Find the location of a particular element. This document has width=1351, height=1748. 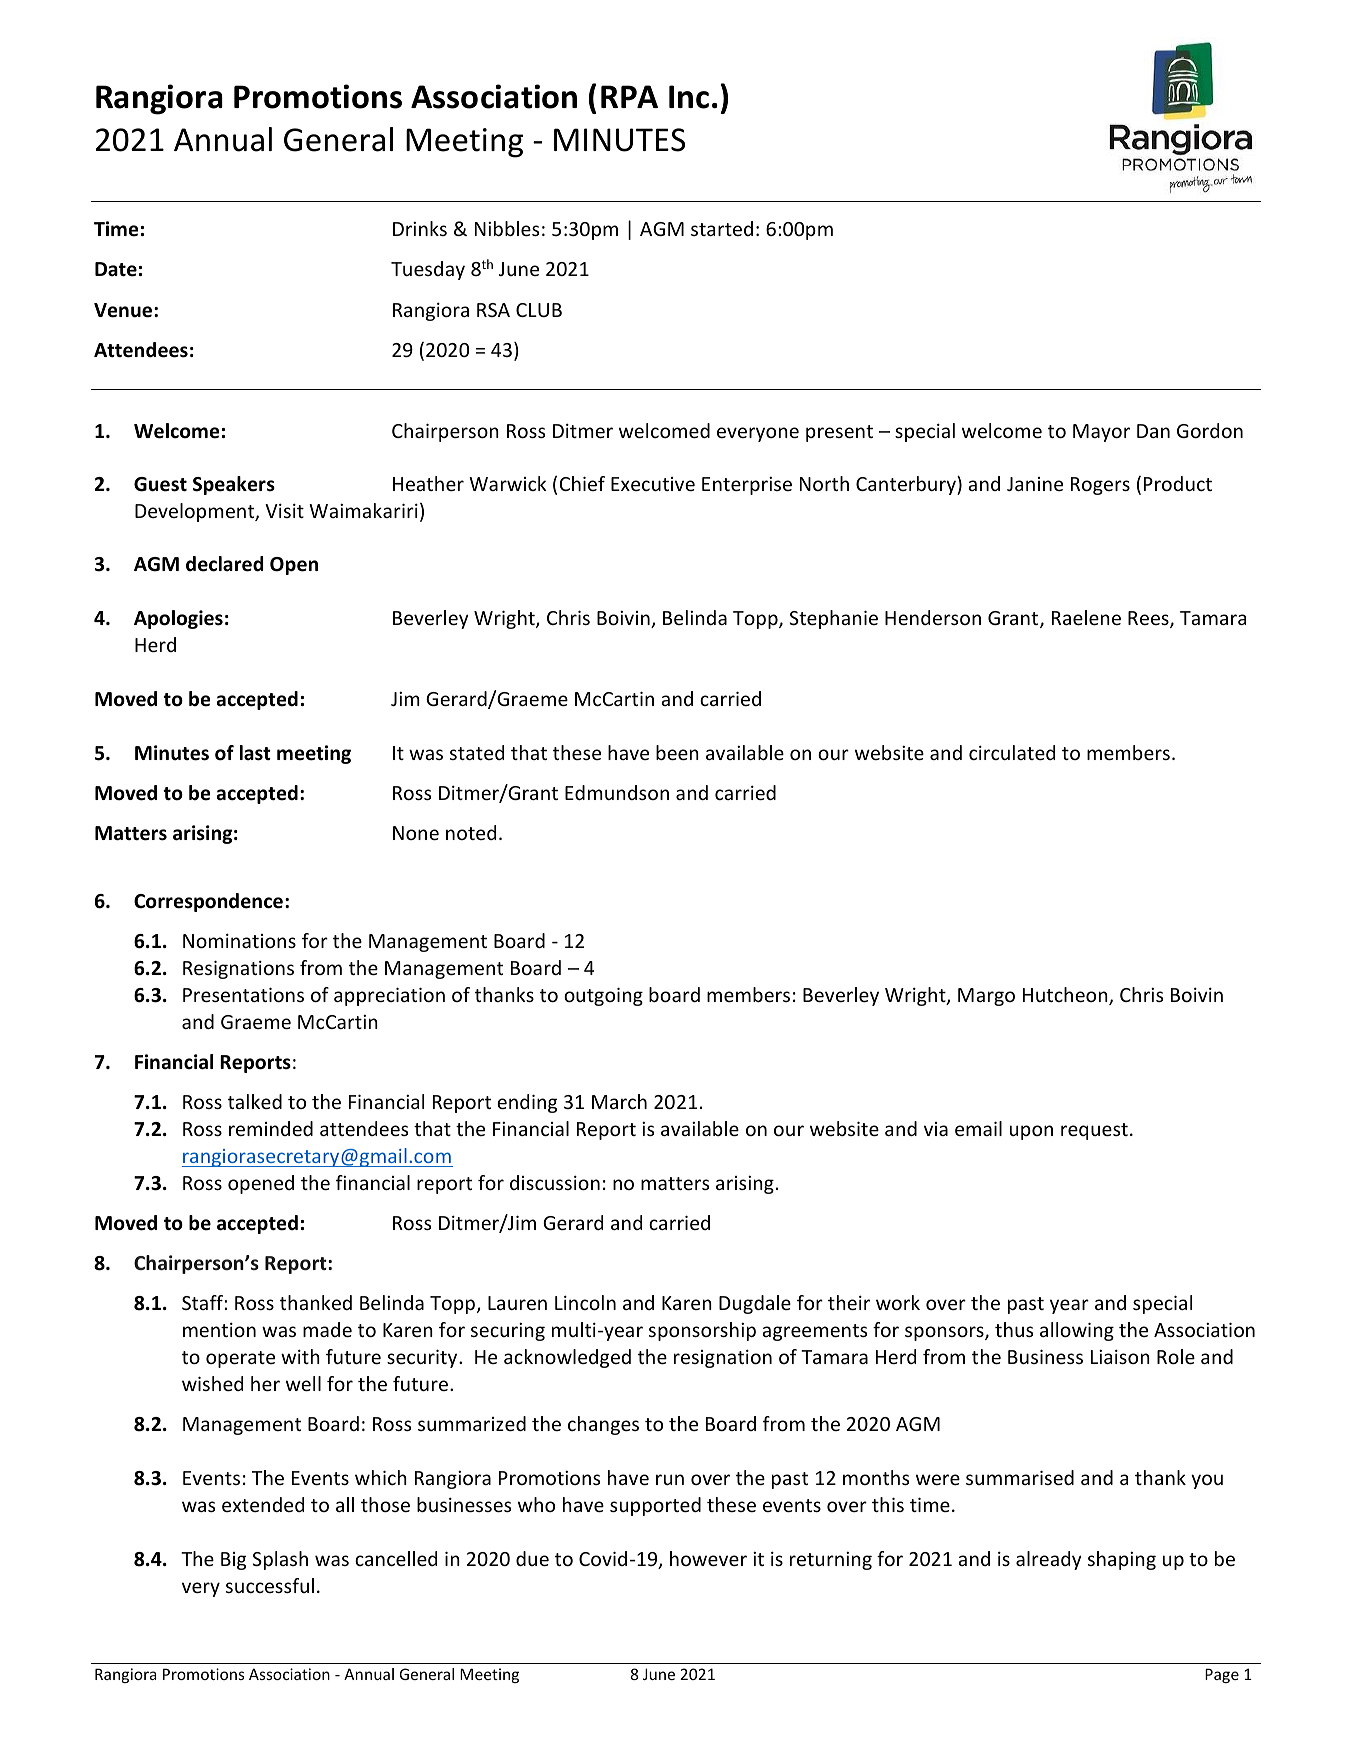

Correspondence is located at coordinates (208, 902).
